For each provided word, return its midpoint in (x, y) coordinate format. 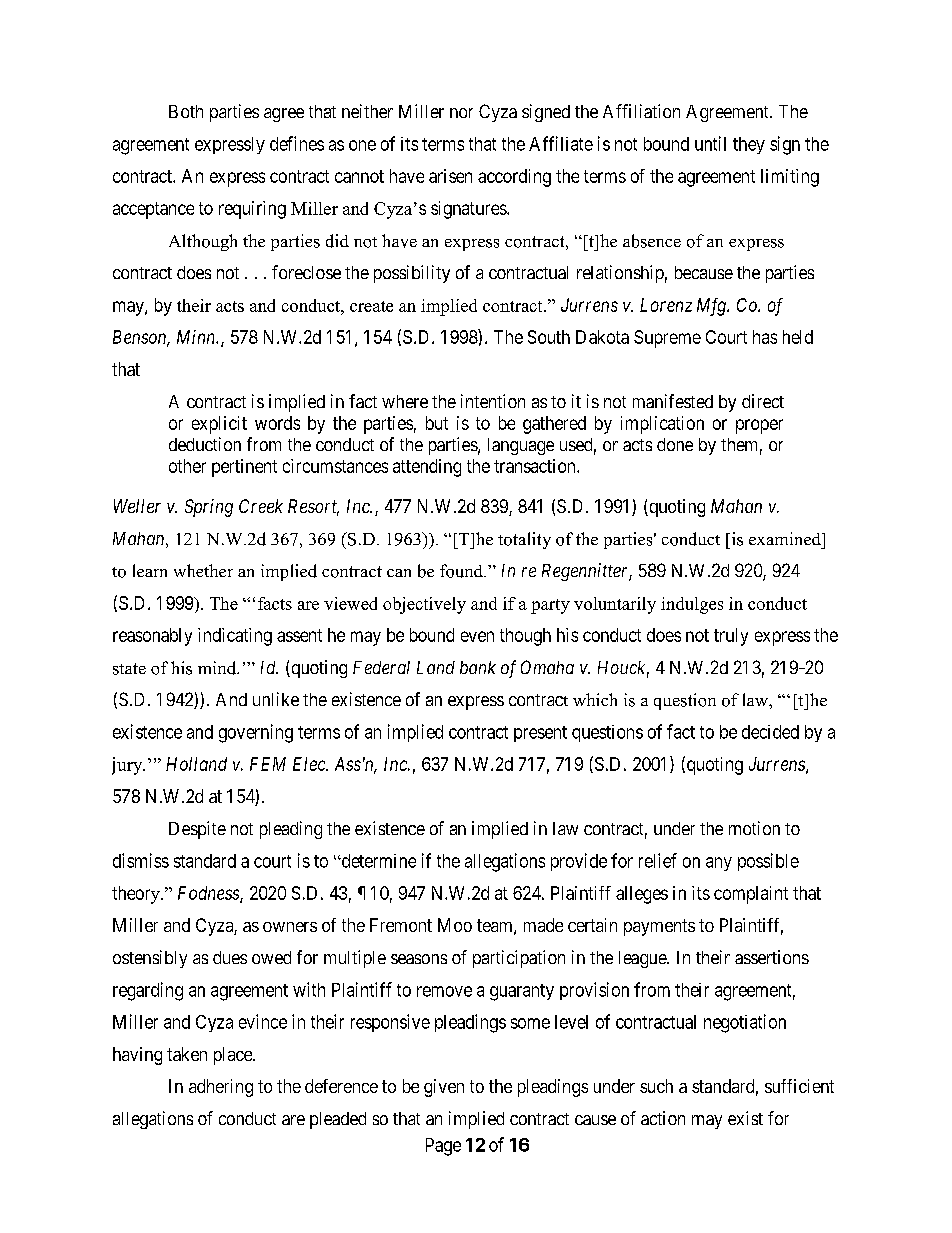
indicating (235, 637)
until (710, 143)
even (477, 636)
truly (731, 637)
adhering (221, 1088)
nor (461, 113)
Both (186, 111)
